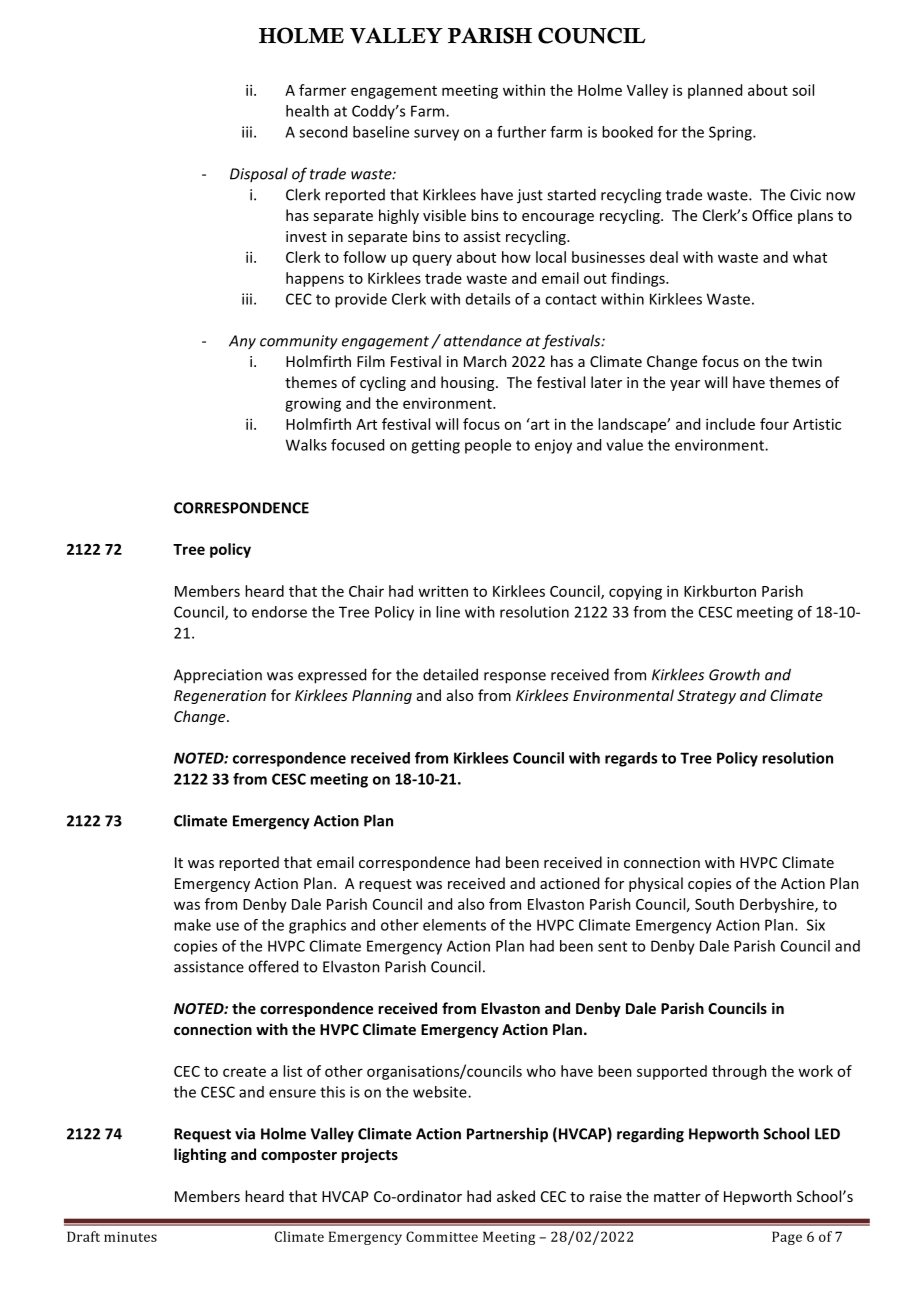  I want to click on Walks, so click(306, 445).
